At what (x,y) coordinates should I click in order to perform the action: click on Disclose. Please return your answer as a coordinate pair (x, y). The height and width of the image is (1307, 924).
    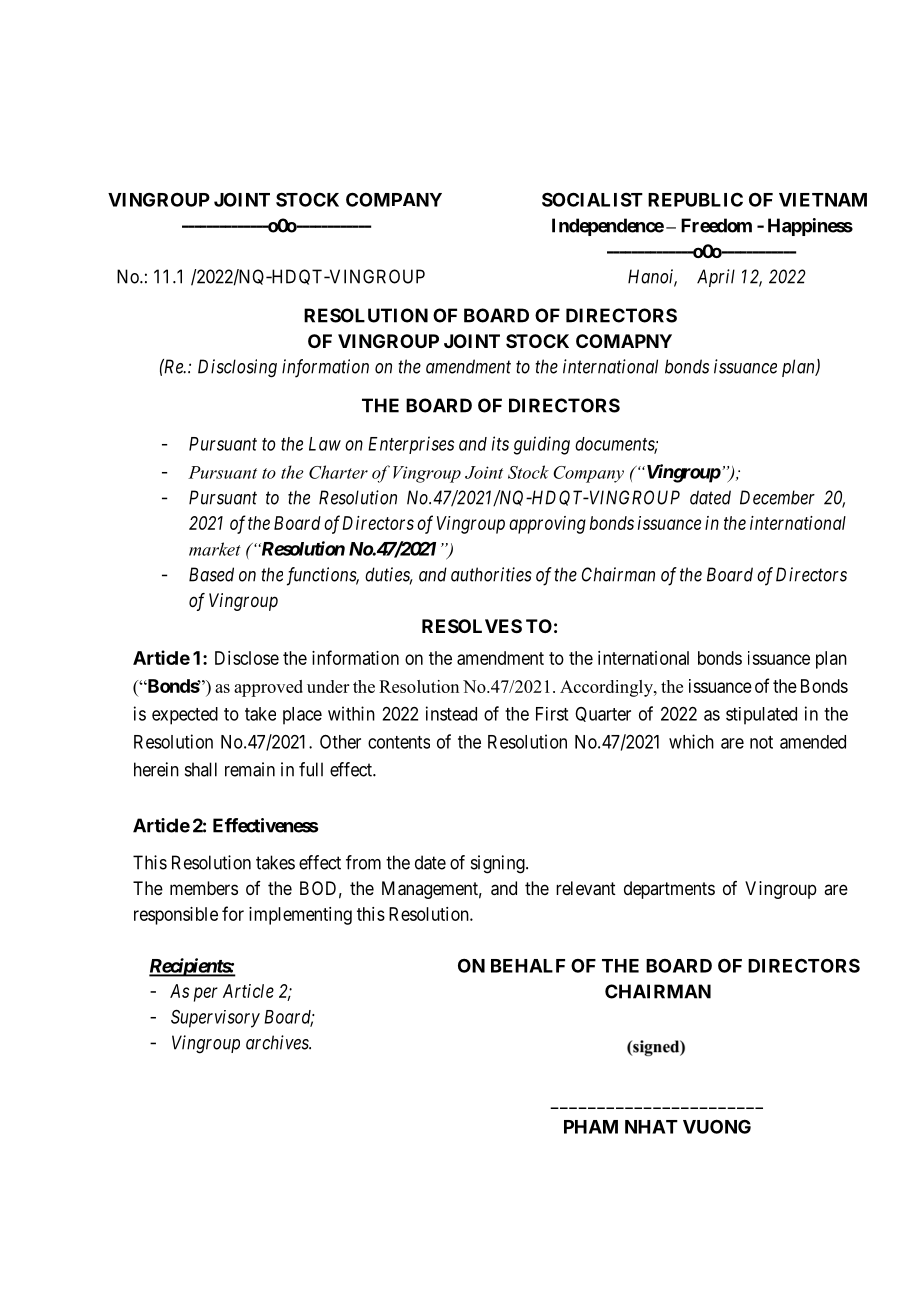
    Looking at the image, I should click on (247, 658).
